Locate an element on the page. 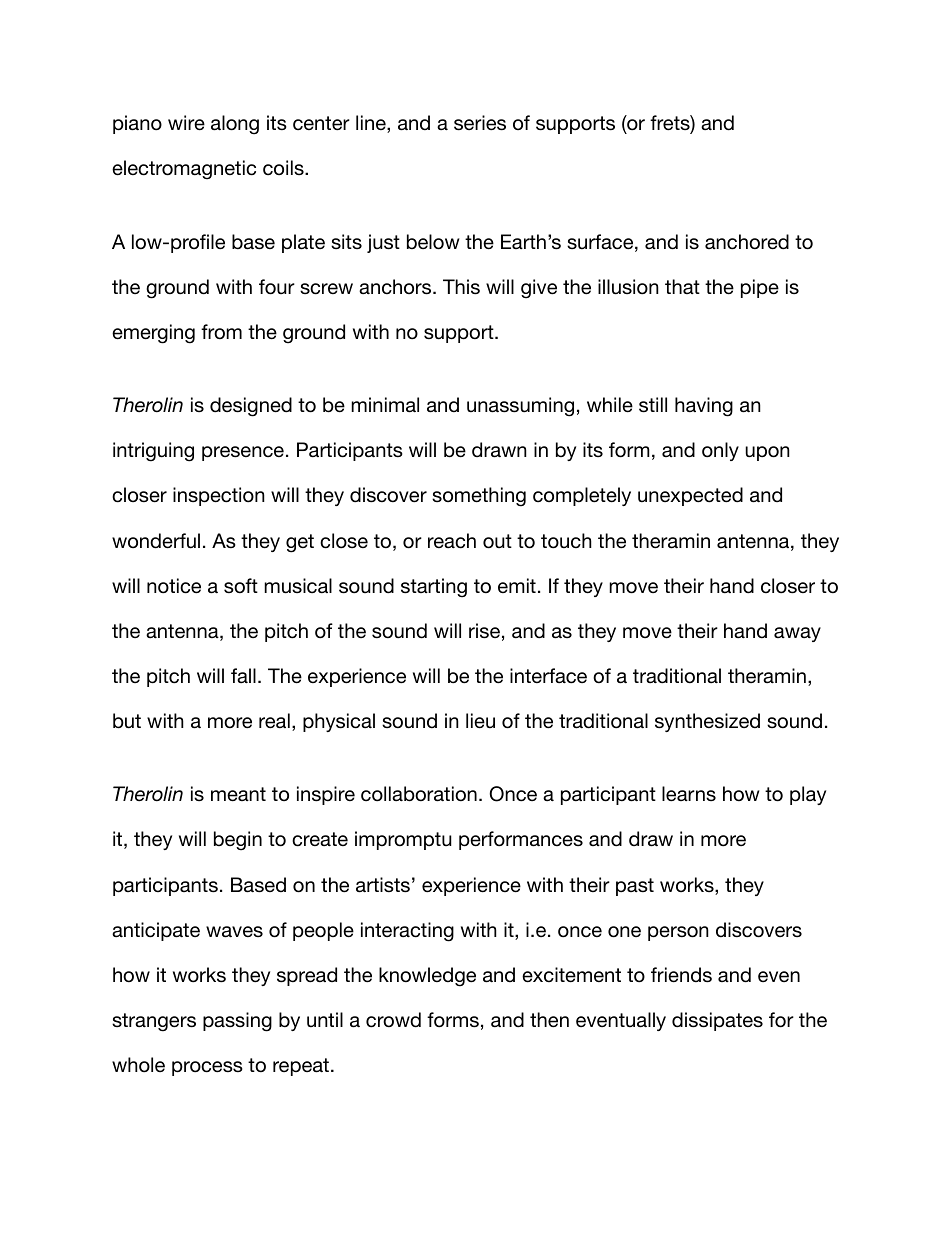 Image resolution: width=952 pixels, height=1233 pixels. something is located at coordinates (479, 497).
